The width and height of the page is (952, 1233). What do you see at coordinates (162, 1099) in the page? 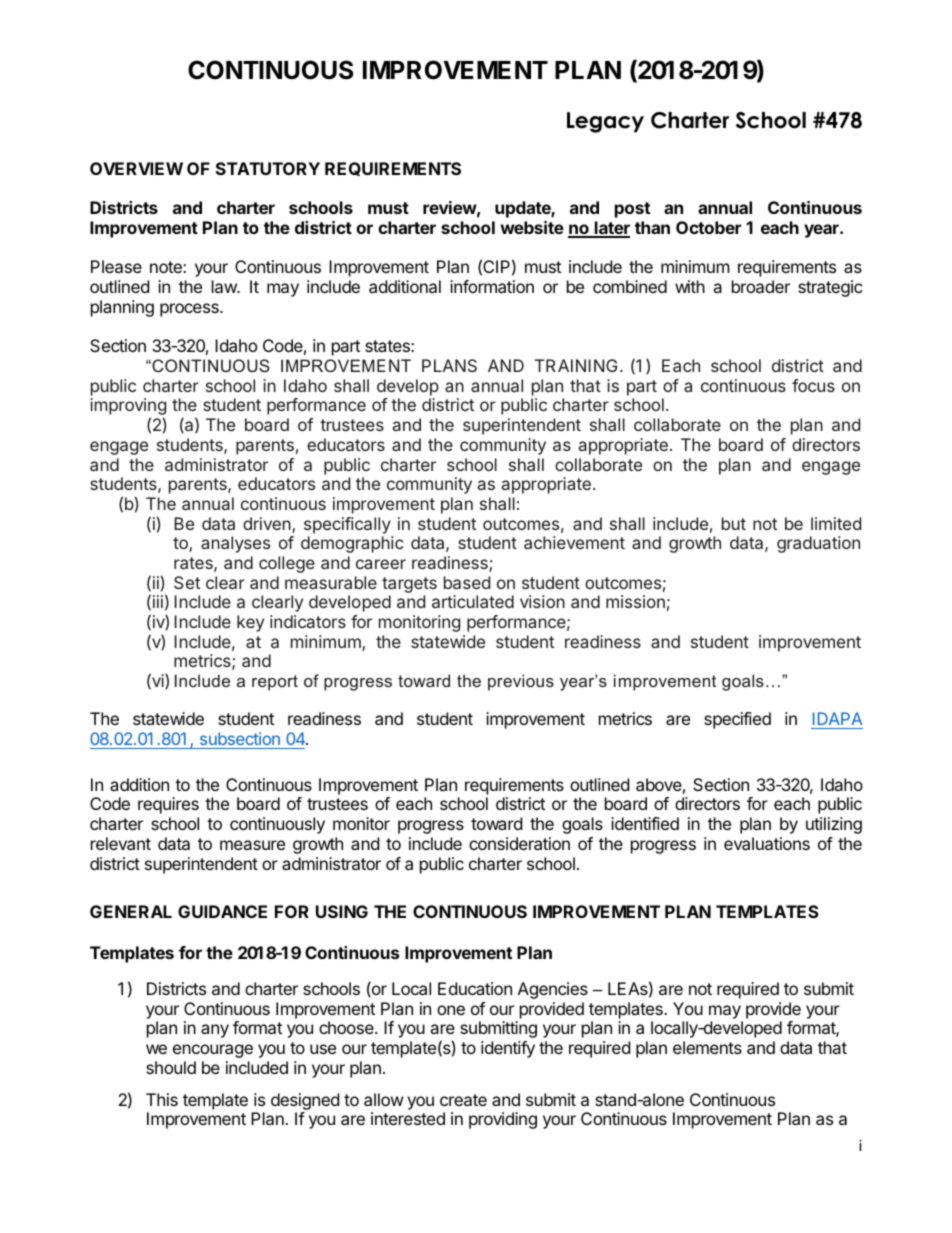
I see `This` at bounding box center [162, 1099].
